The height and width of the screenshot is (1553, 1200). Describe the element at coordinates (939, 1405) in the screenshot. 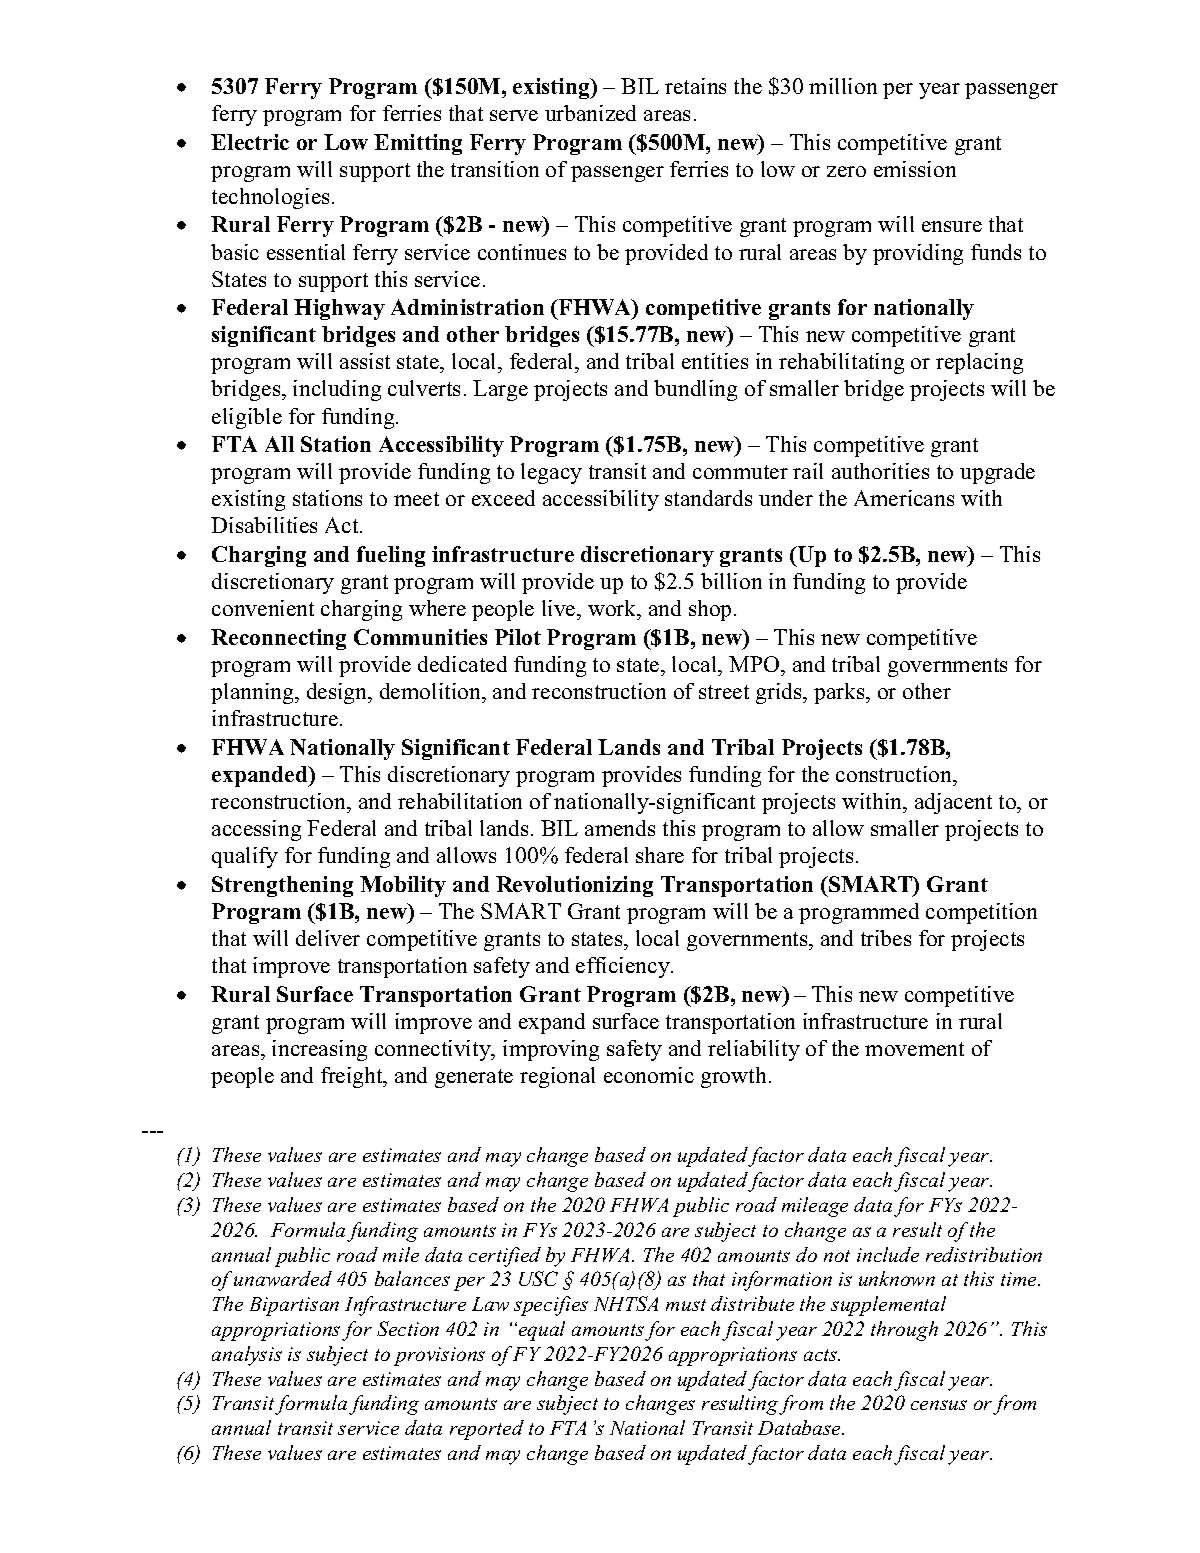

I see `census` at that location.
